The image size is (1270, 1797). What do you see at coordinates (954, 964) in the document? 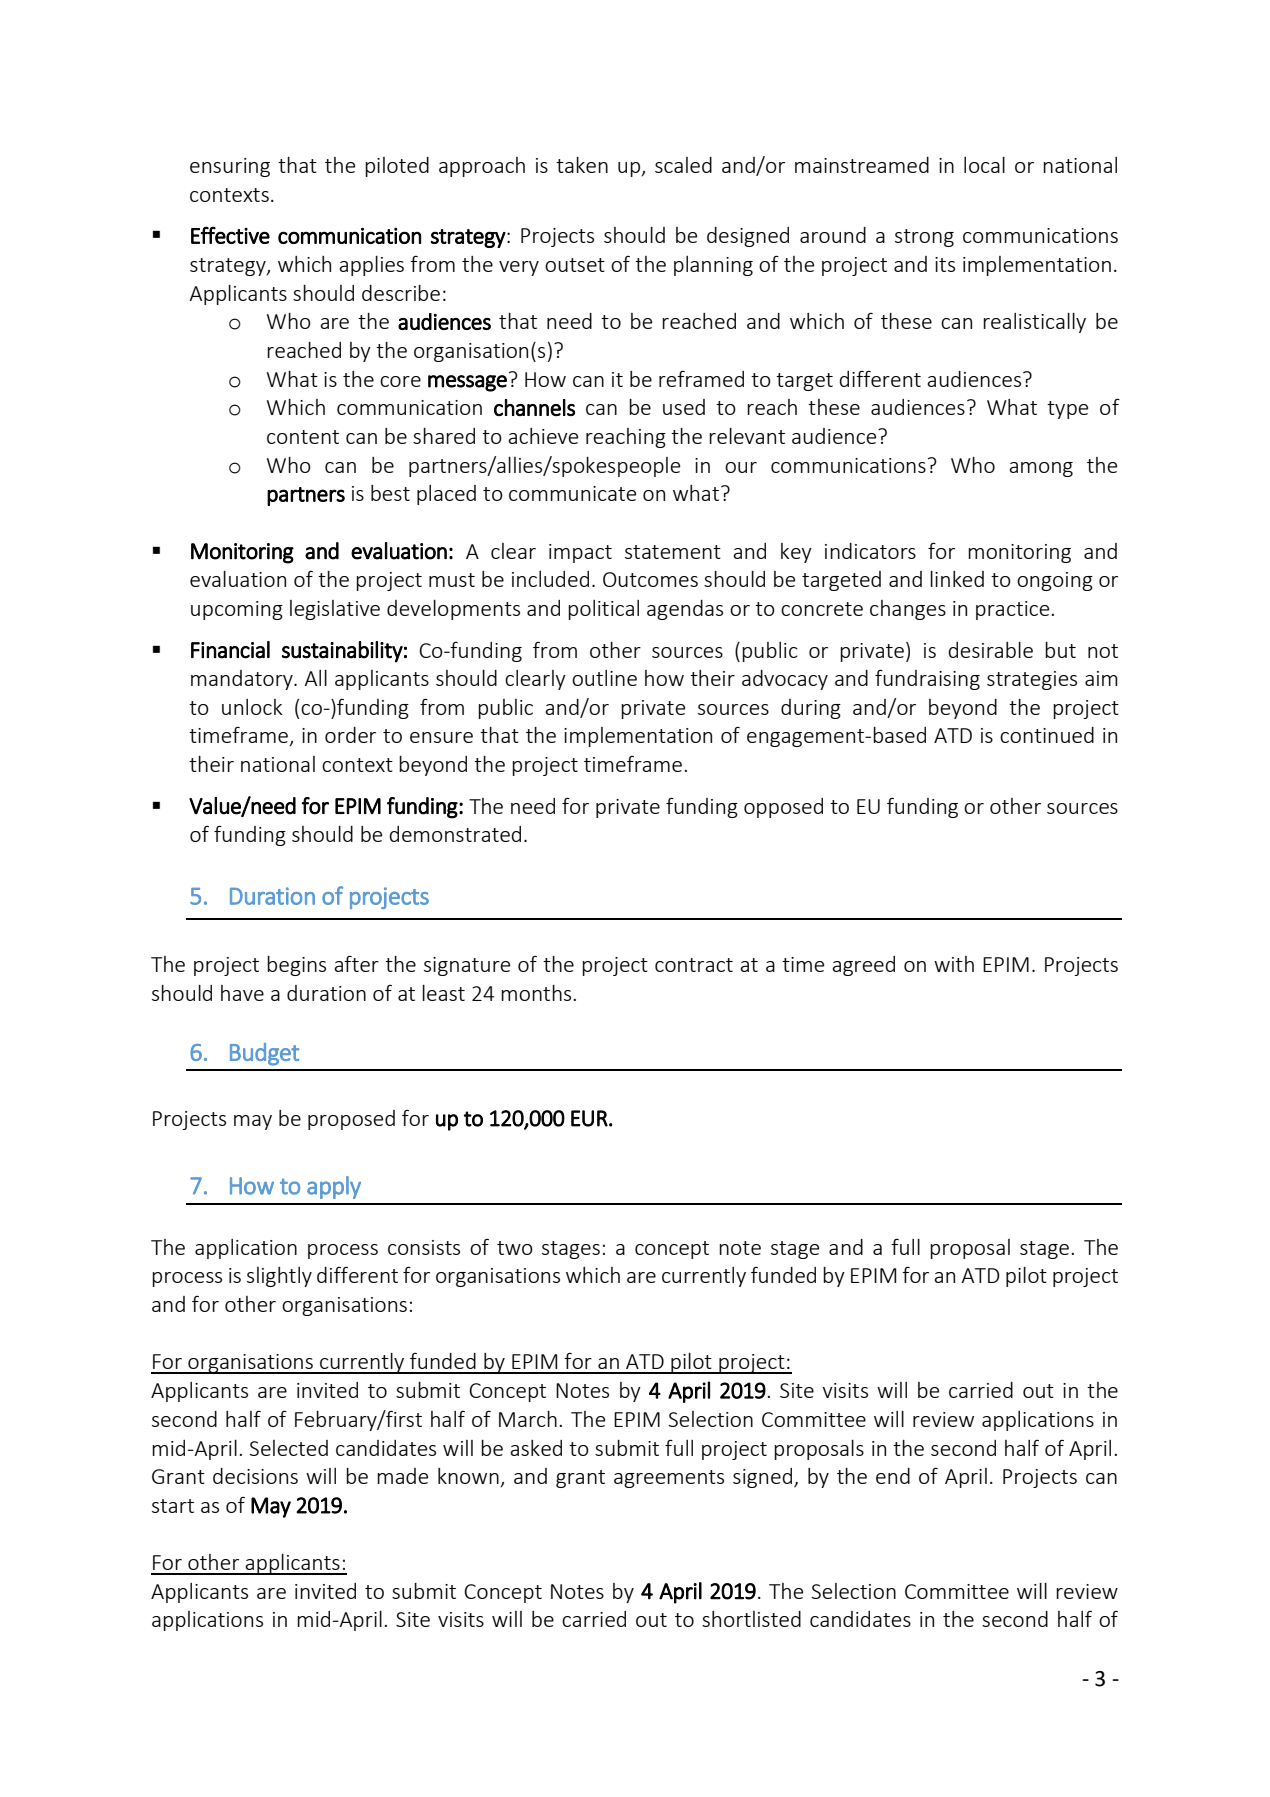
I see `with` at bounding box center [954, 964].
